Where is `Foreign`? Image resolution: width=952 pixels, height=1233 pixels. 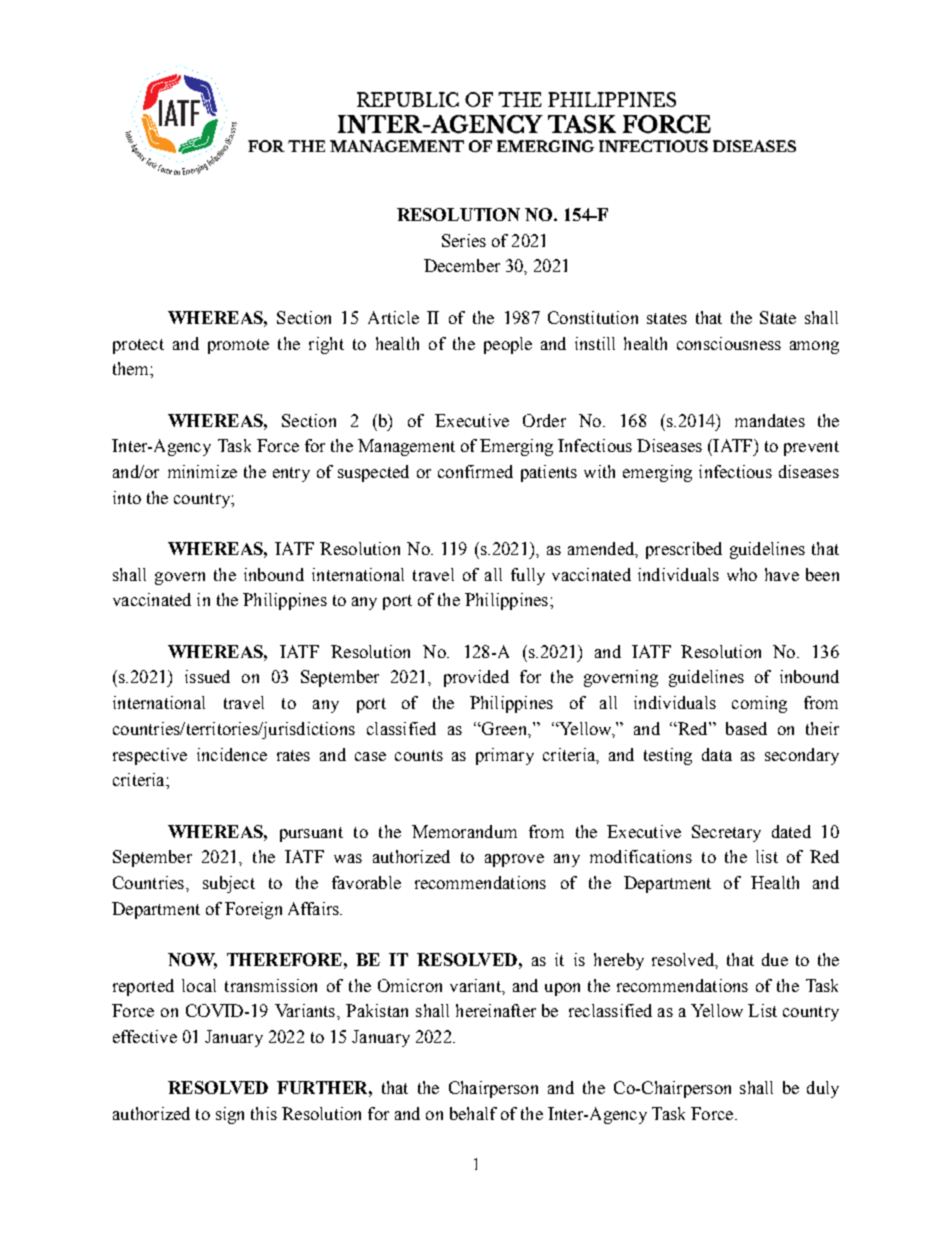
Foreign is located at coordinates (253, 910).
